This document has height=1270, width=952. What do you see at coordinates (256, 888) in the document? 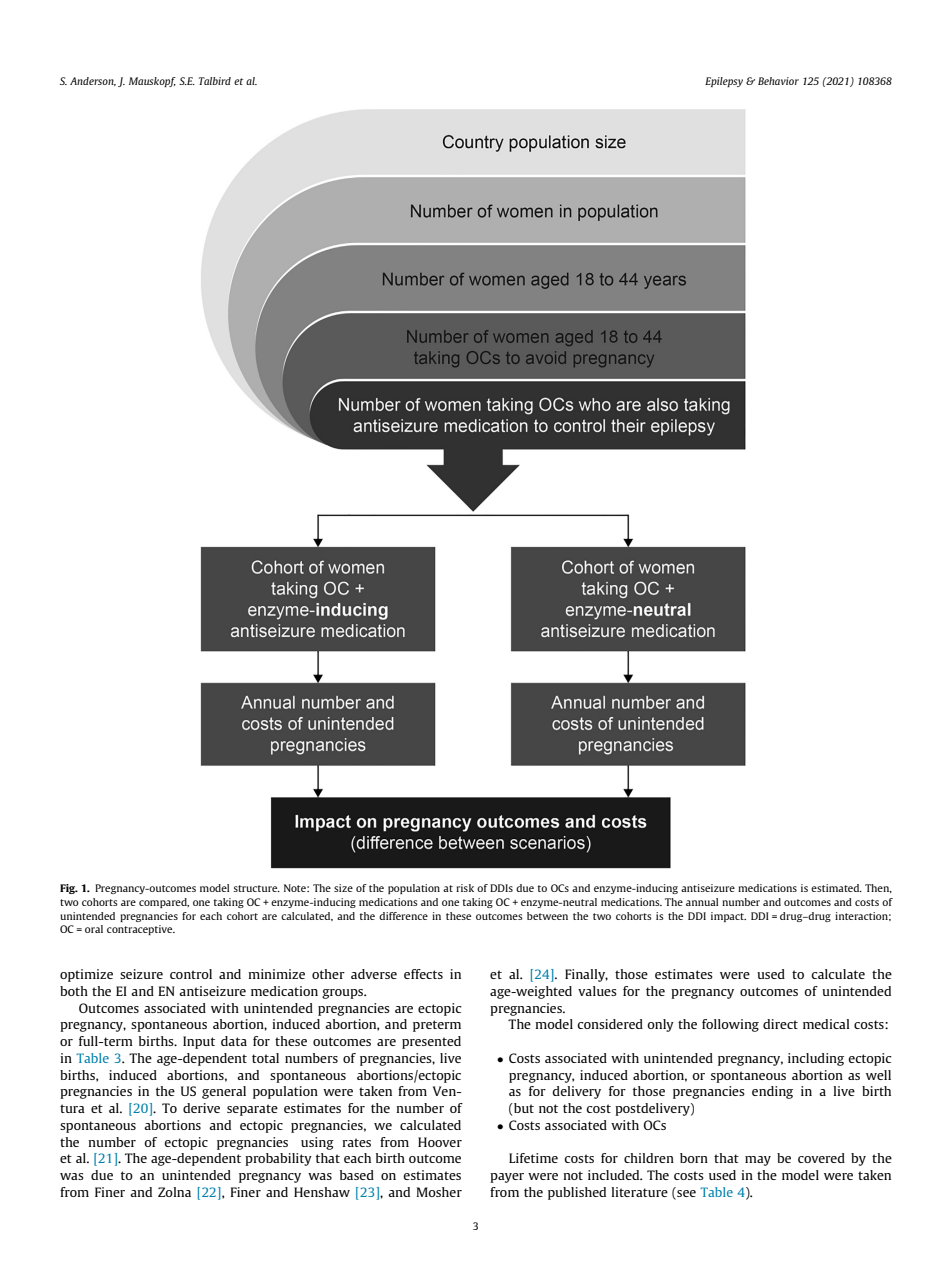
I see `structure` at bounding box center [256, 888].
